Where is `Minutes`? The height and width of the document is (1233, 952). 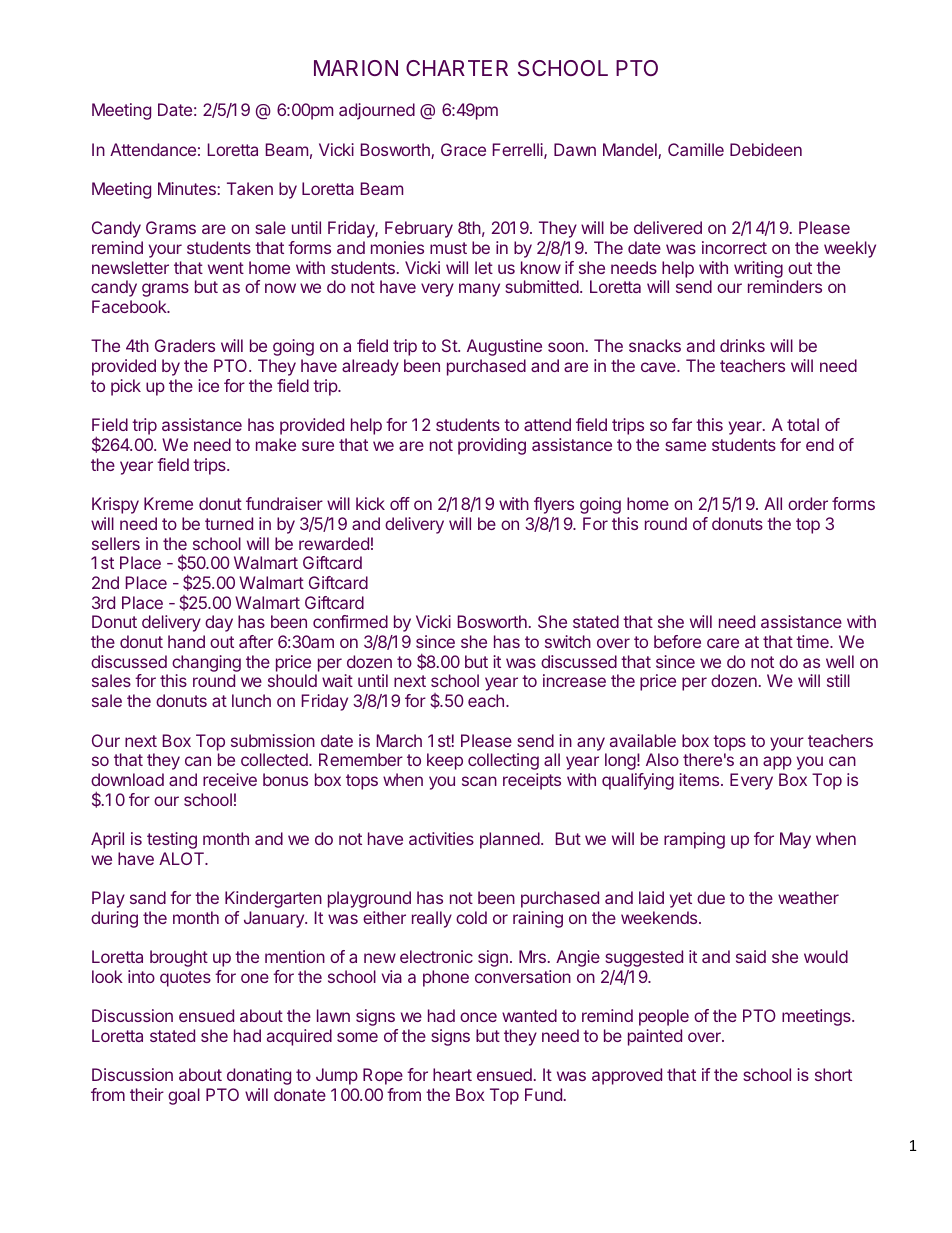
Minutes is located at coordinates (188, 188).
